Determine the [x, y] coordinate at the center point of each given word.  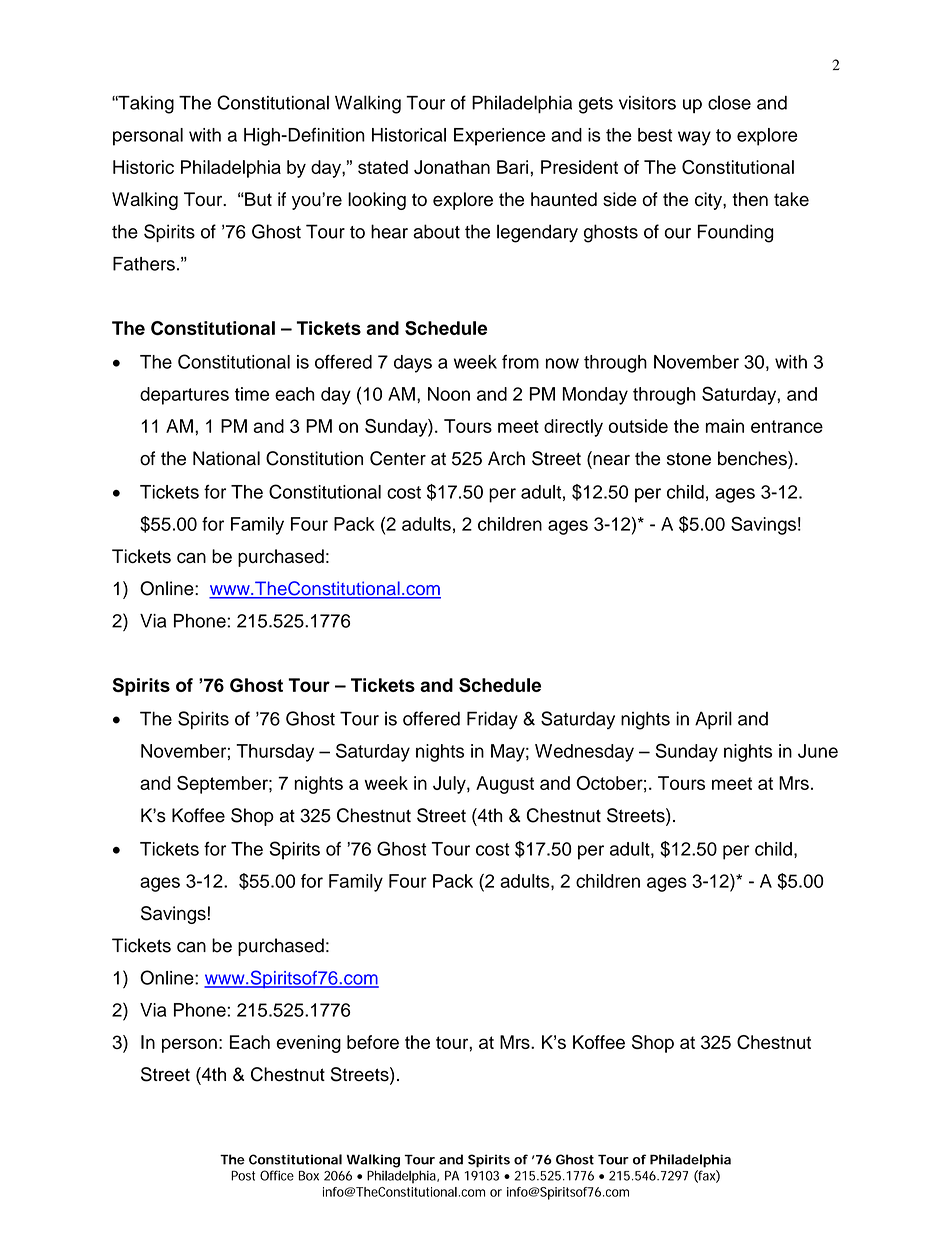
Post [243, 1176]
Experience [499, 137]
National [226, 458]
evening [309, 1044]
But [257, 199]
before [373, 1042]
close [729, 102]
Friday [492, 720]
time [252, 394]
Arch [506, 458]
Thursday [275, 753]
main [725, 426]
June [818, 751]
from [520, 362]
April [713, 720]
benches [753, 458]
